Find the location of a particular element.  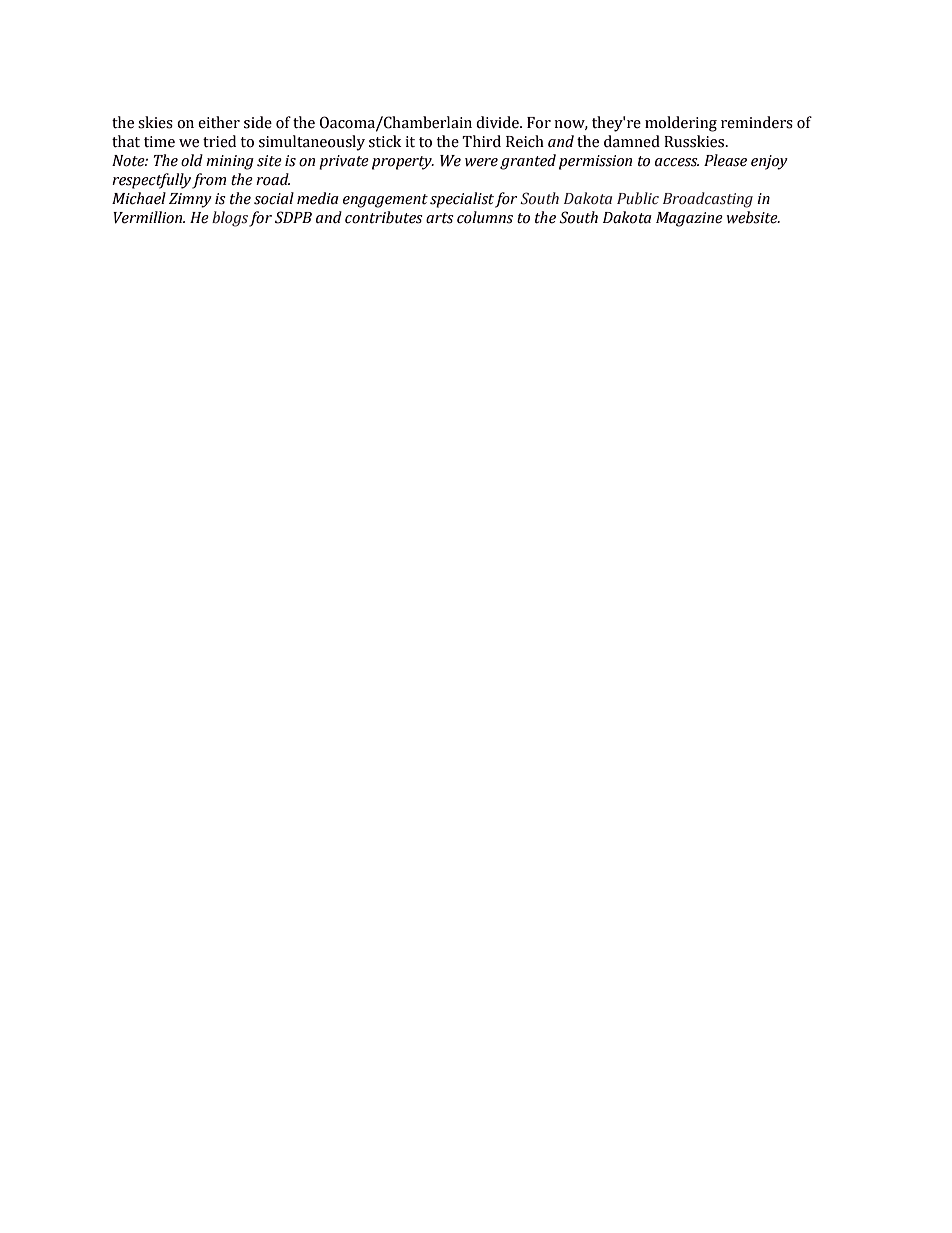

property is located at coordinates (403, 163).
